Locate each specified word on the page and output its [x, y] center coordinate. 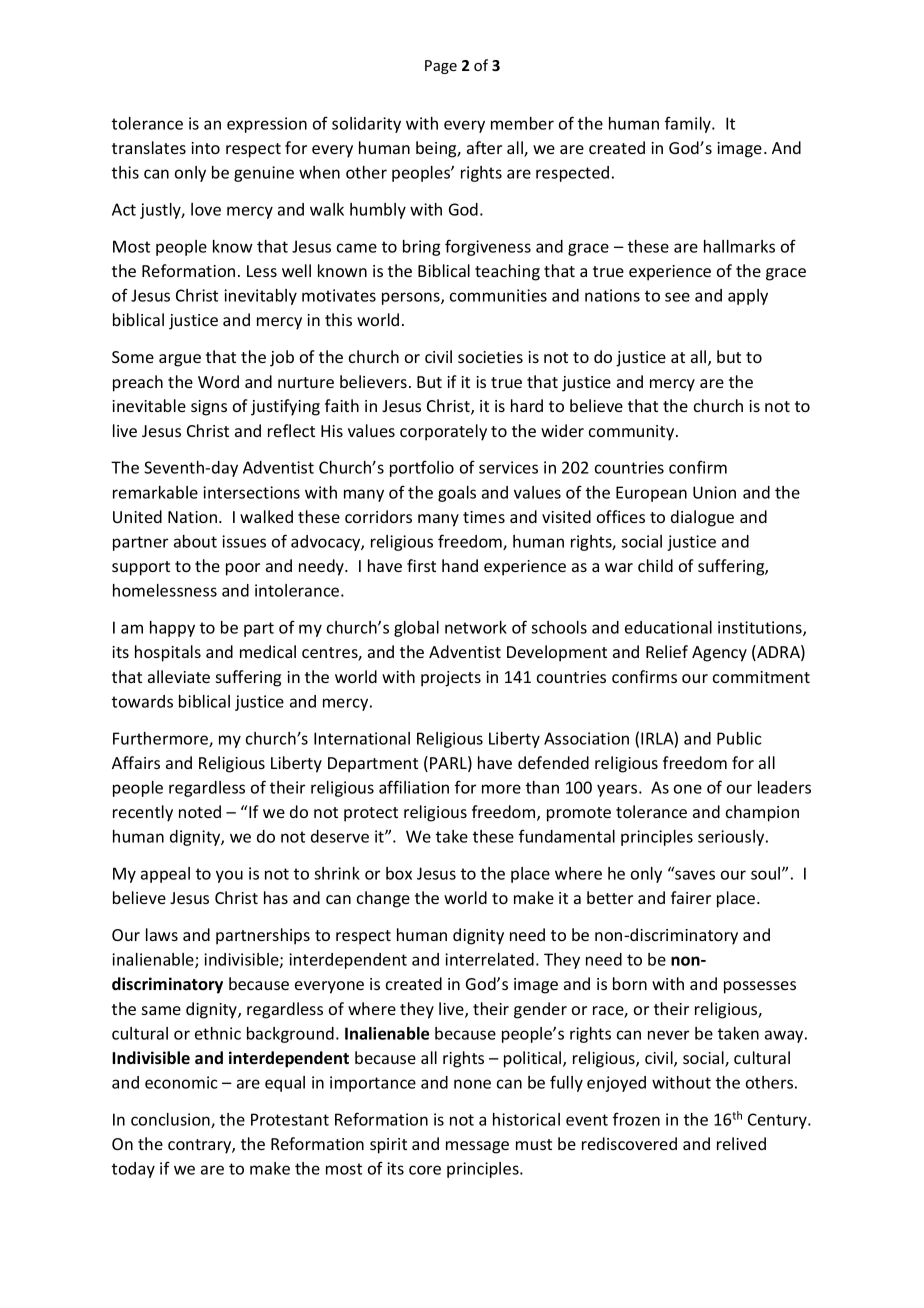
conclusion [171, 1120]
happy [172, 629]
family [689, 124]
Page [441, 67]
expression [267, 125]
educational [668, 627]
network [476, 627]
